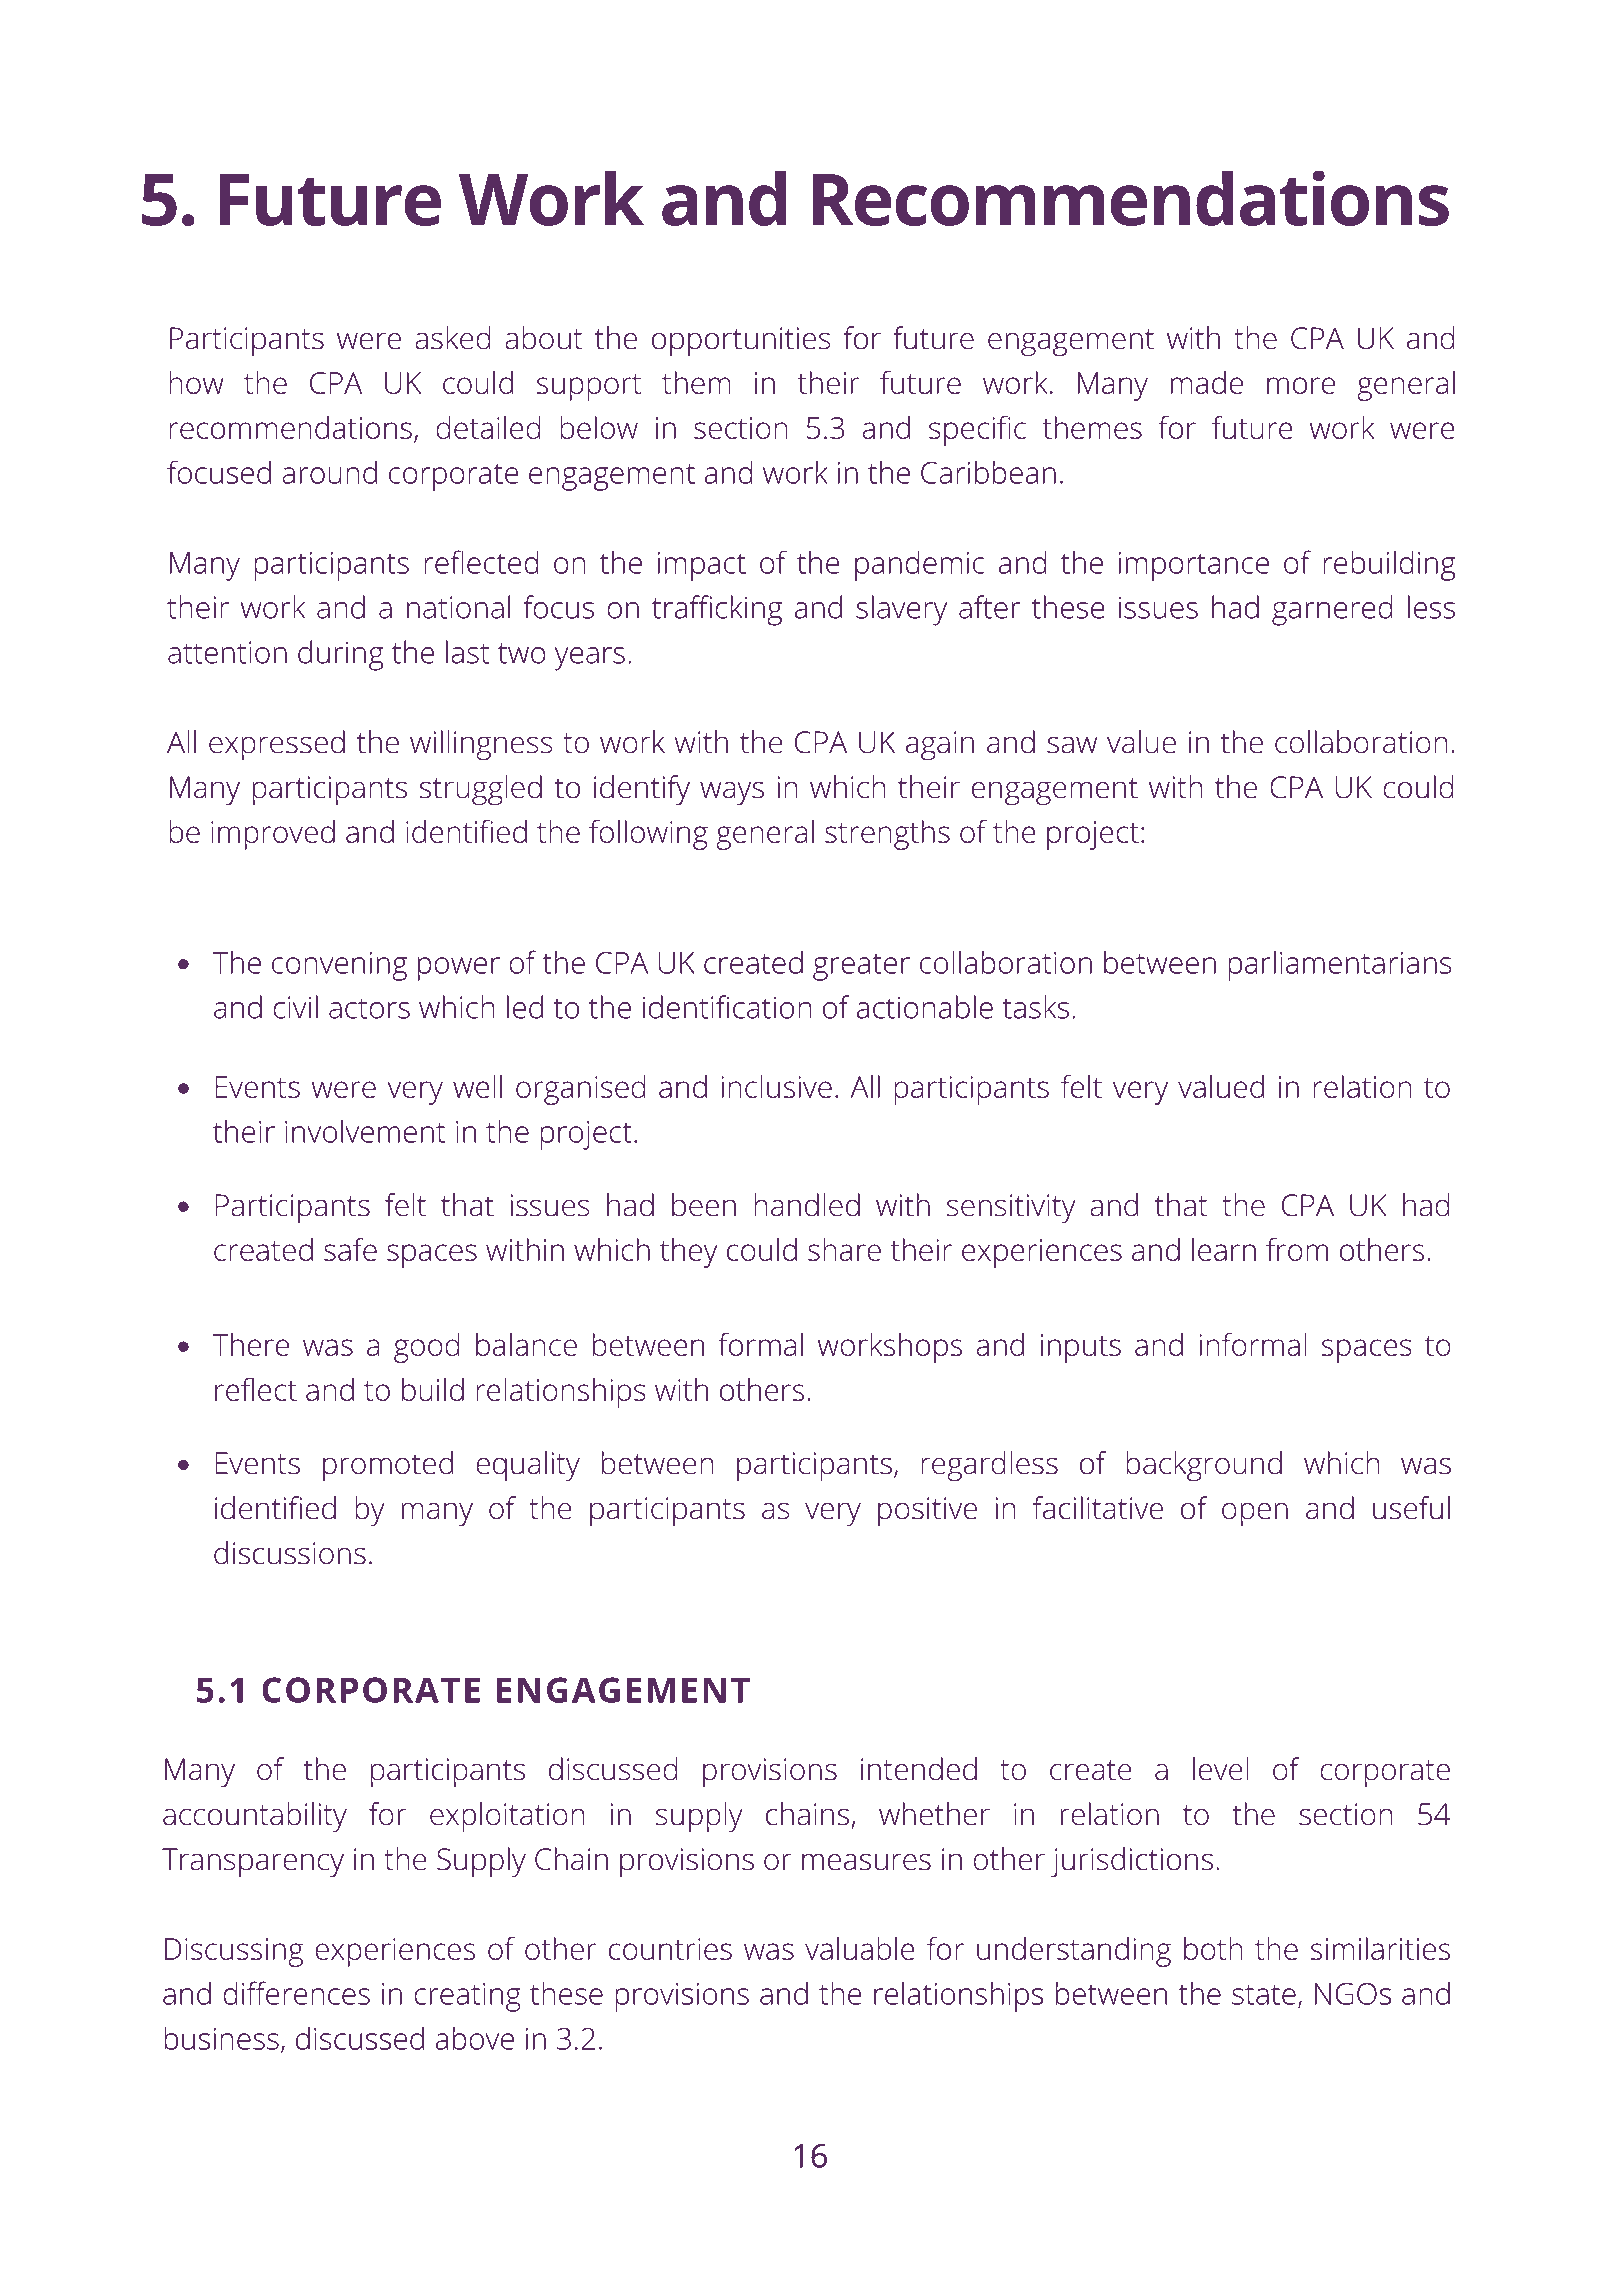  I want to click on opportunities, so click(741, 341).
